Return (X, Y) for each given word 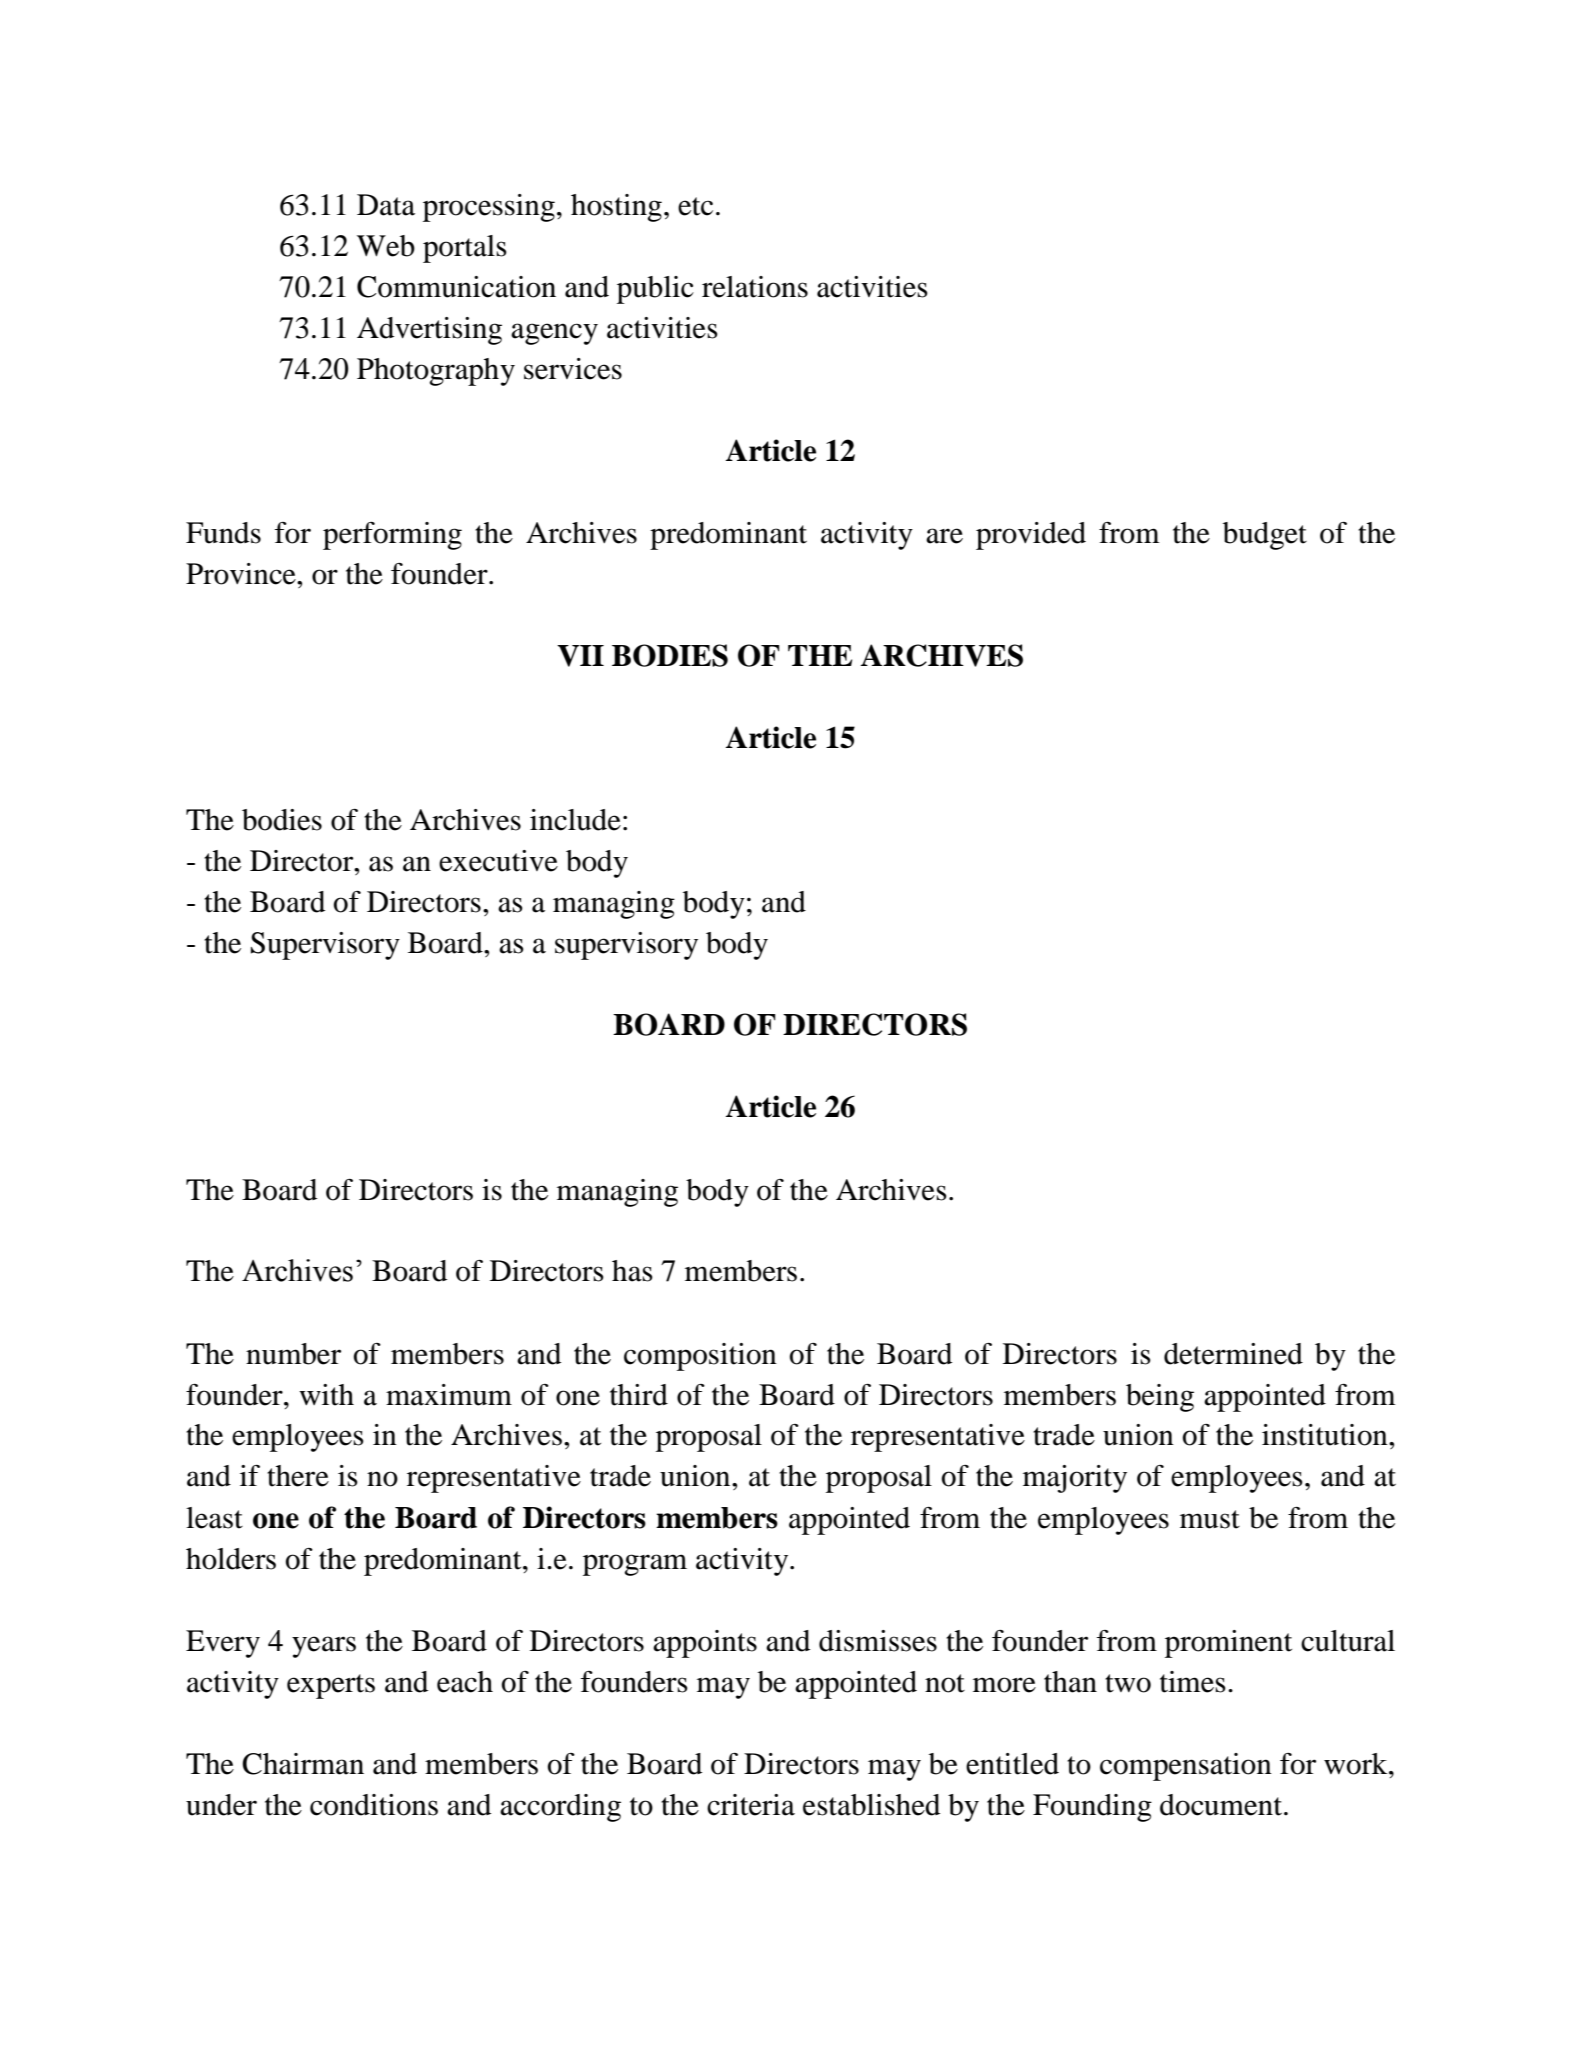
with (326, 1395)
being (1160, 1398)
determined (1233, 1354)
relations (755, 287)
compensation (1186, 1767)
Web (386, 246)
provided (1031, 536)
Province (242, 574)
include (575, 820)
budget (1265, 536)
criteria (751, 1805)
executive (498, 861)
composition (700, 1357)
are (944, 536)
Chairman (303, 1764)
